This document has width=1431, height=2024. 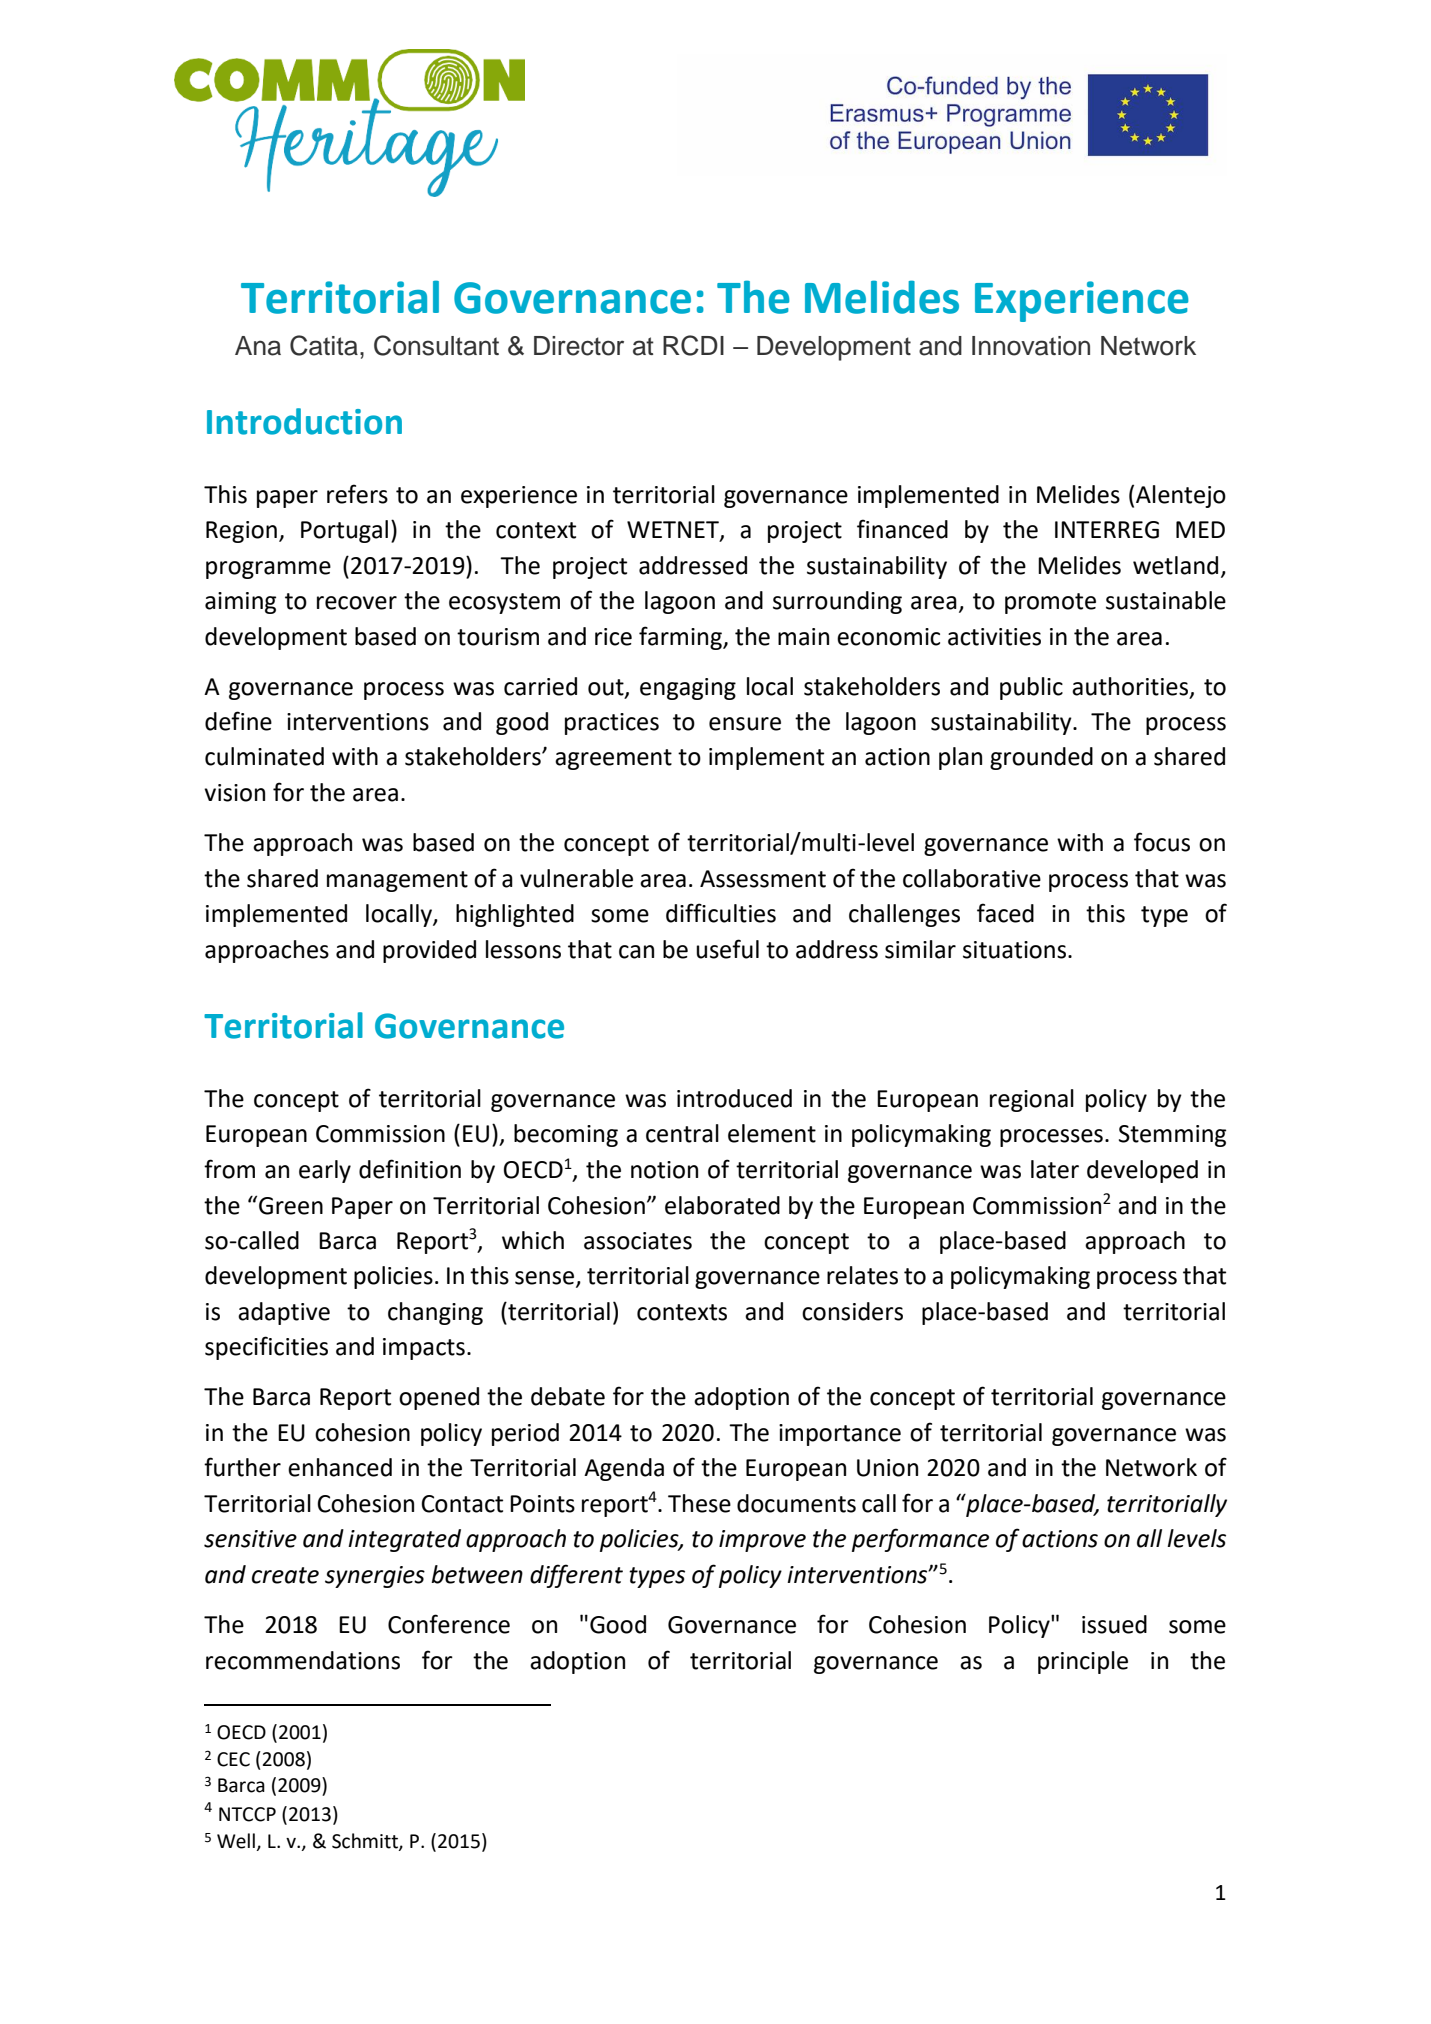 What do you see at coordinates (1055, 1169) in the document?
I see `later` at bounding box center [1055, 1169].
